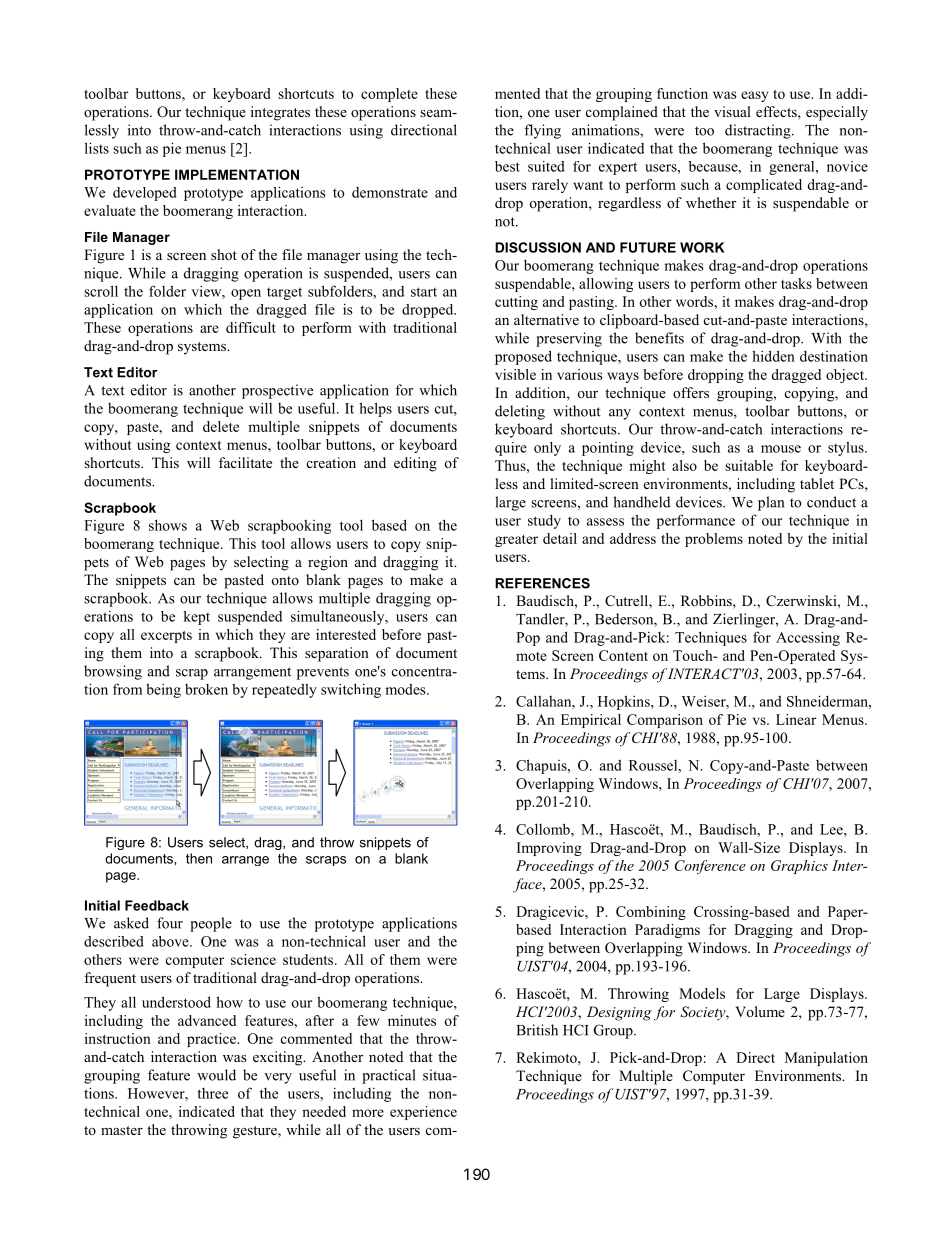 The width and height of the document is (952, 1233). What do you see at coordinates (251, 327) in the document?
I see `difficult` at bounding box center [251, 327].
